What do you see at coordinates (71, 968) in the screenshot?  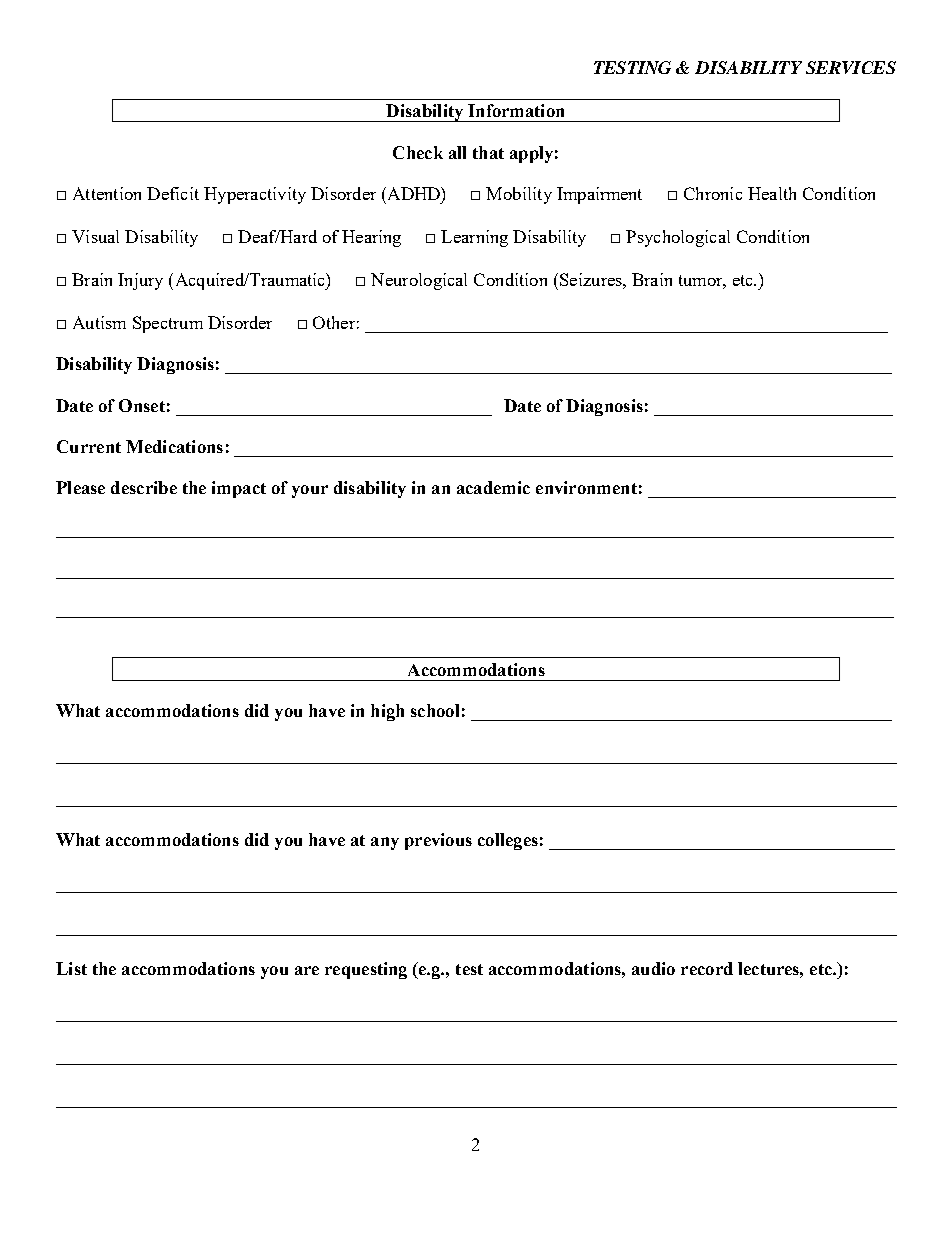 I see `List` at bounding box center [71, 968].
